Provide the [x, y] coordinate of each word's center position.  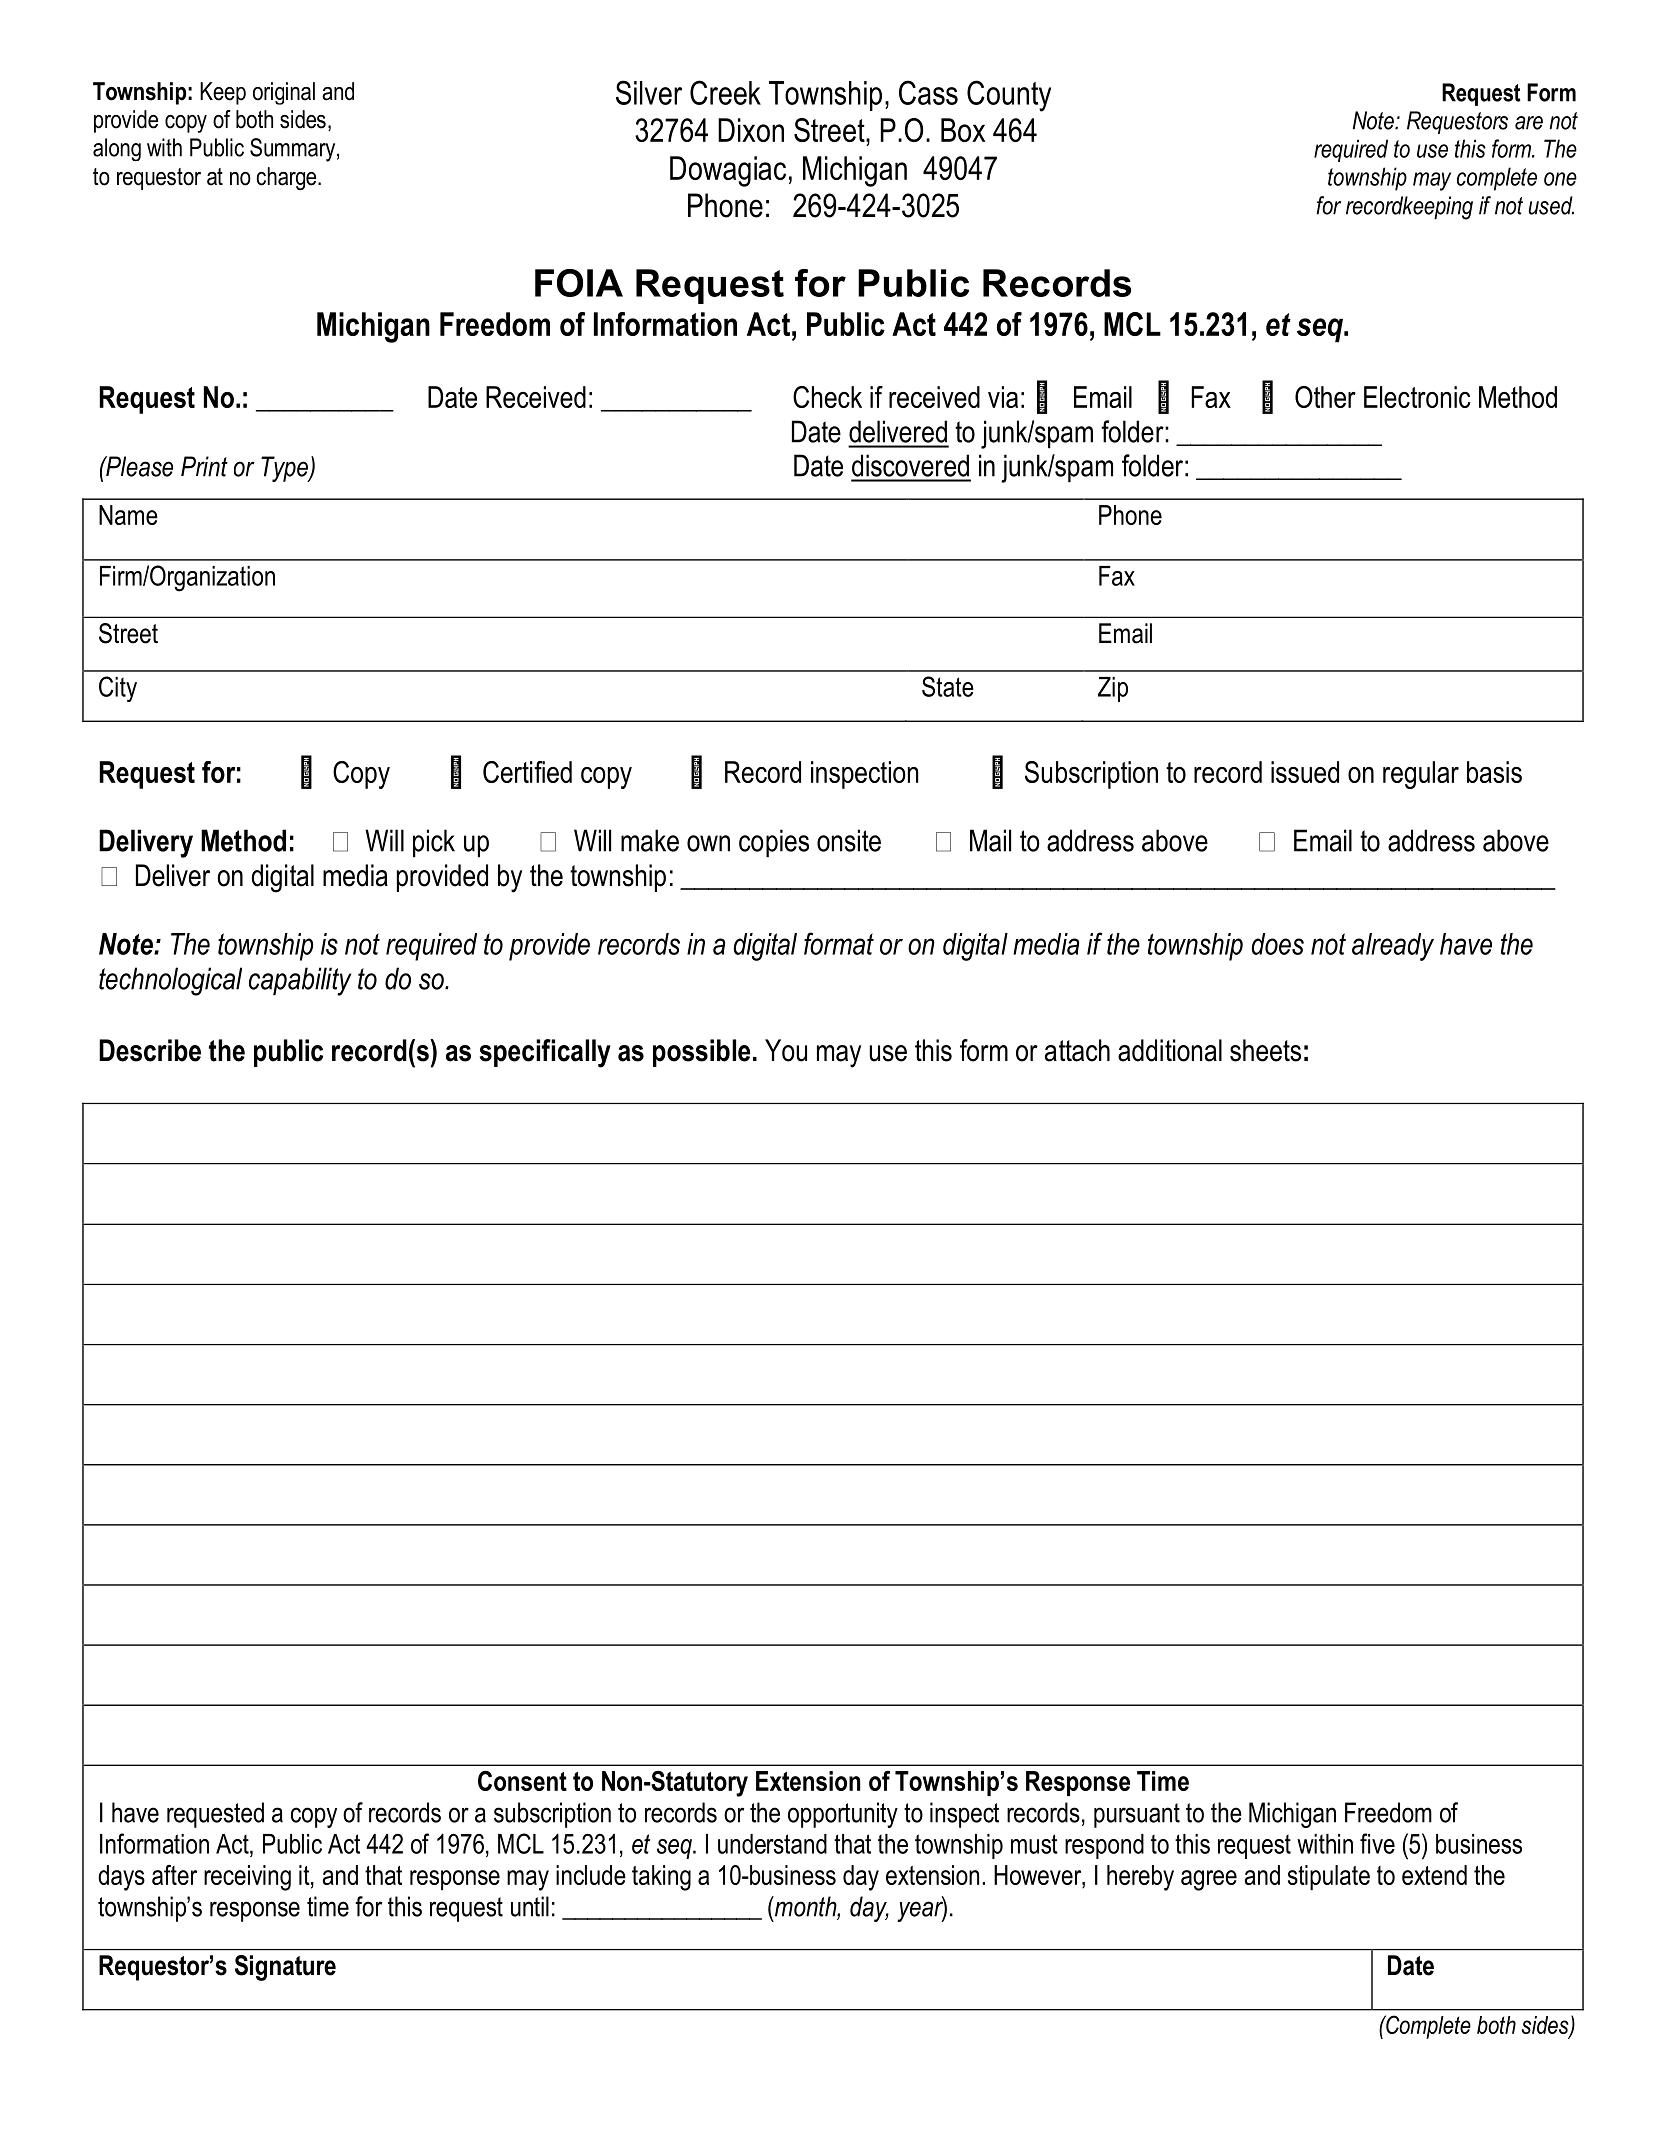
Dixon [751, 130]
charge [287, 179]
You [786, 1050]
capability [300, 981]
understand [772, 1844]
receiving [247, 1878]
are [1529, 123]
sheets [1265, 1050]
